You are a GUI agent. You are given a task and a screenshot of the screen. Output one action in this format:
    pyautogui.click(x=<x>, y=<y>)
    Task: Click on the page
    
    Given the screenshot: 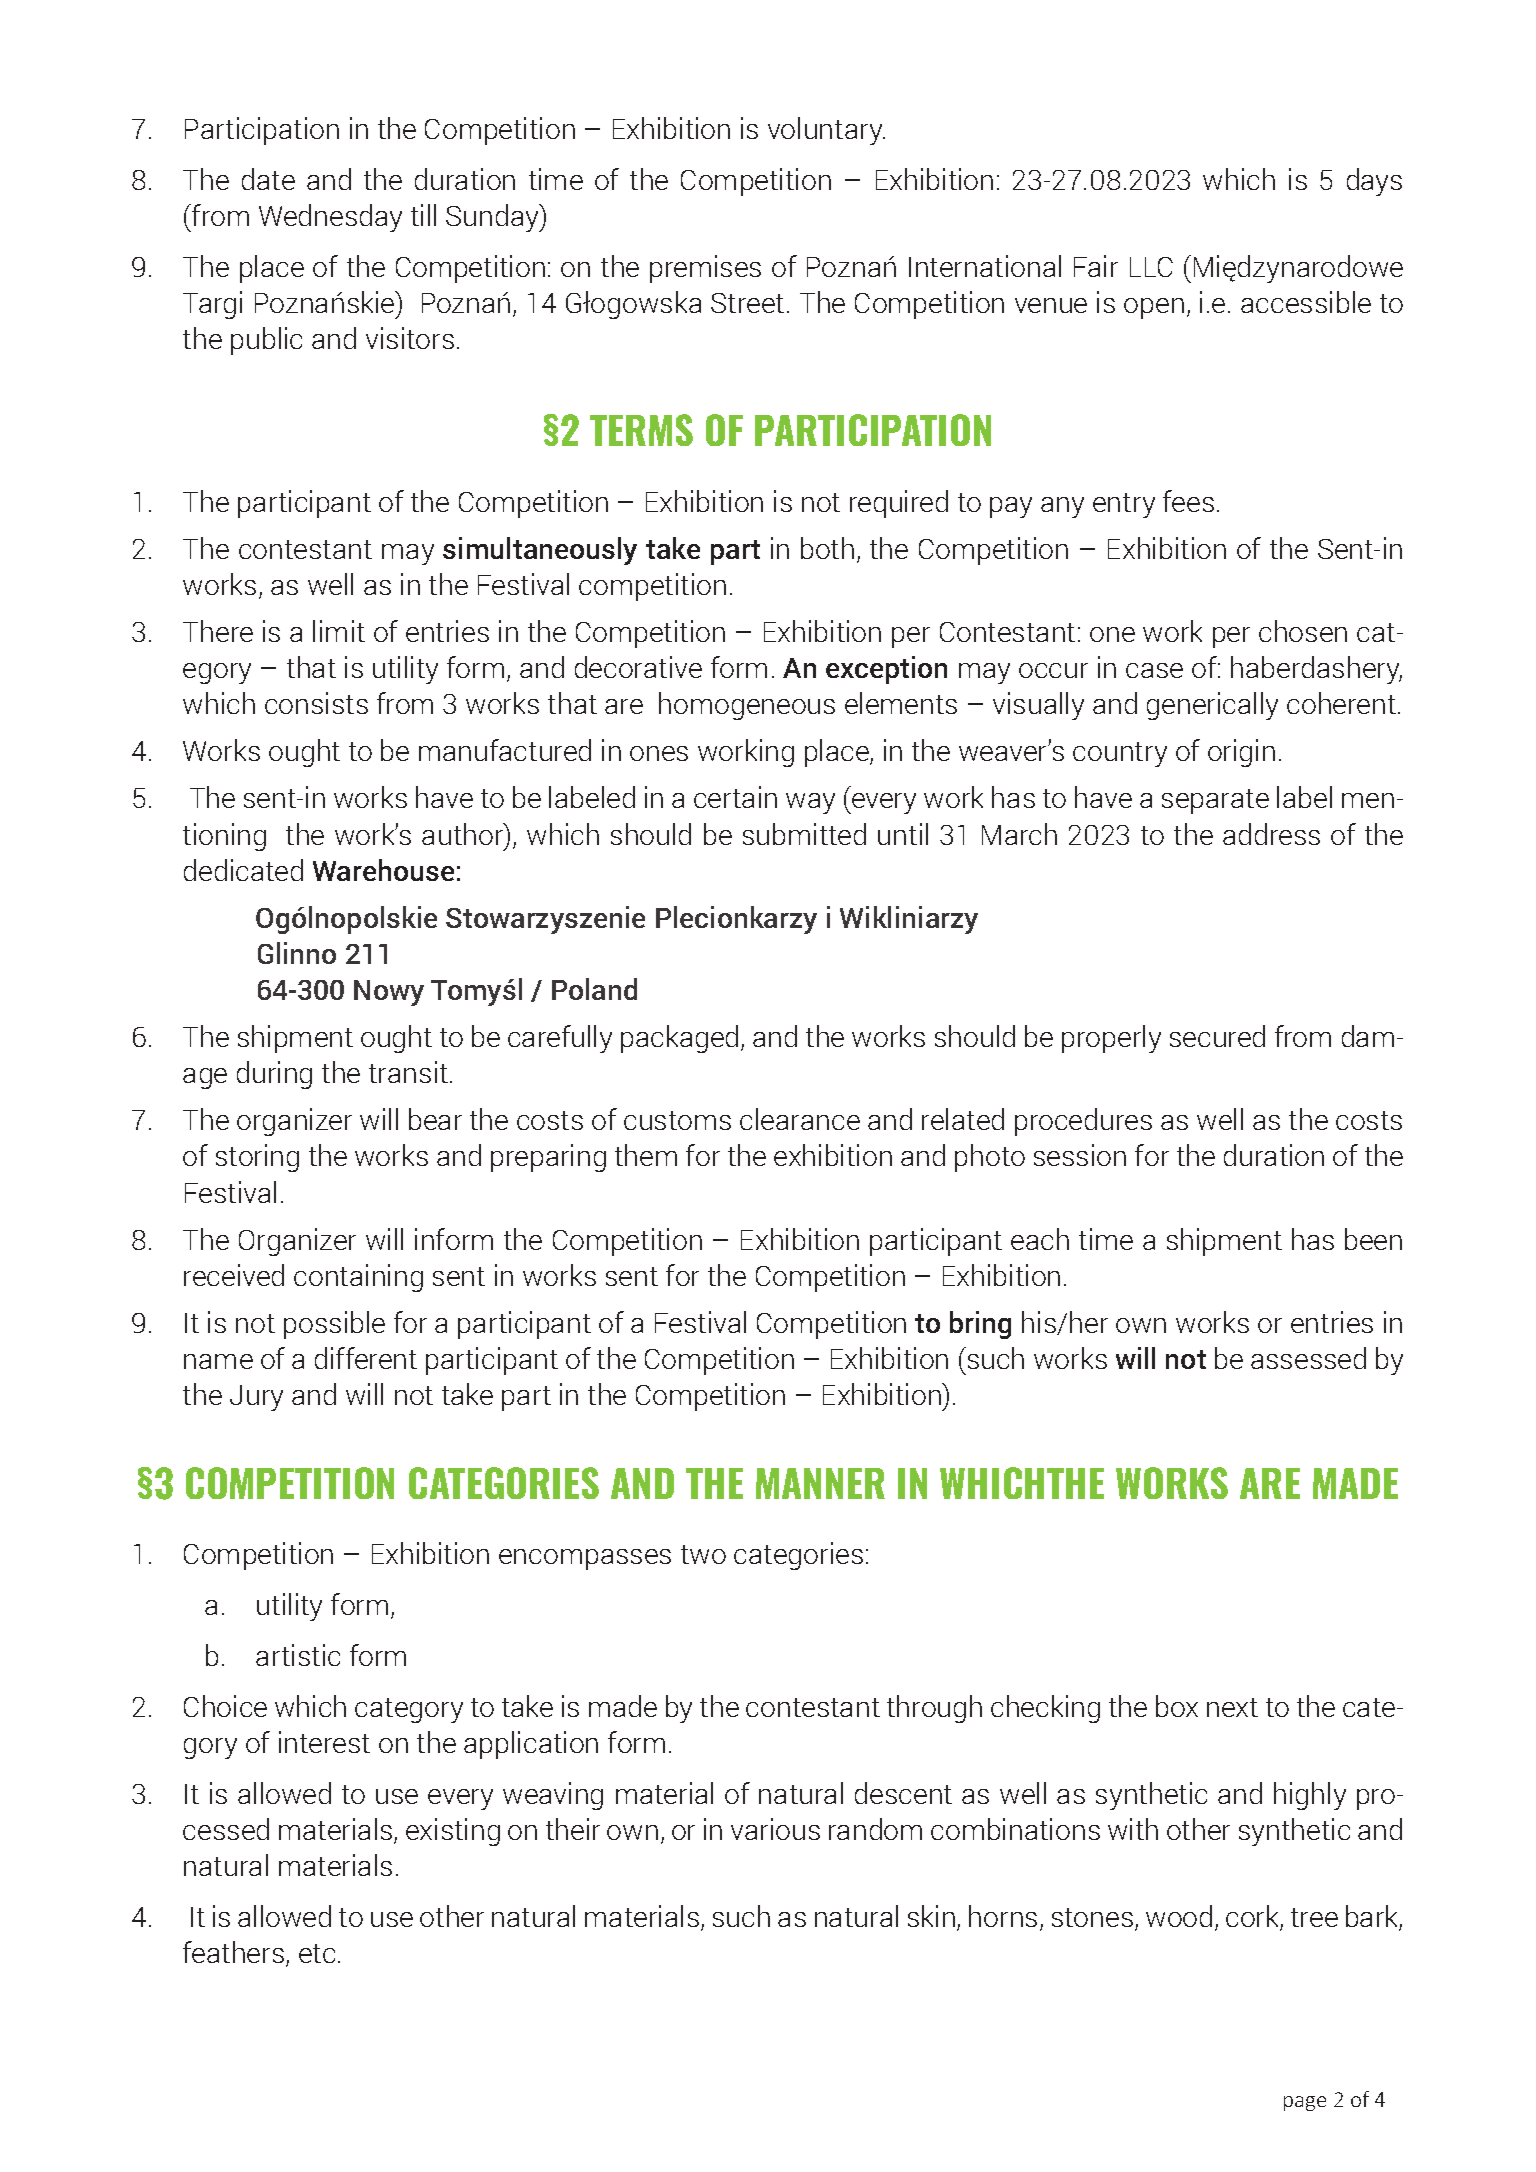 What is the action you would take?
    pyautogui.click(x=1305, y=2103)
